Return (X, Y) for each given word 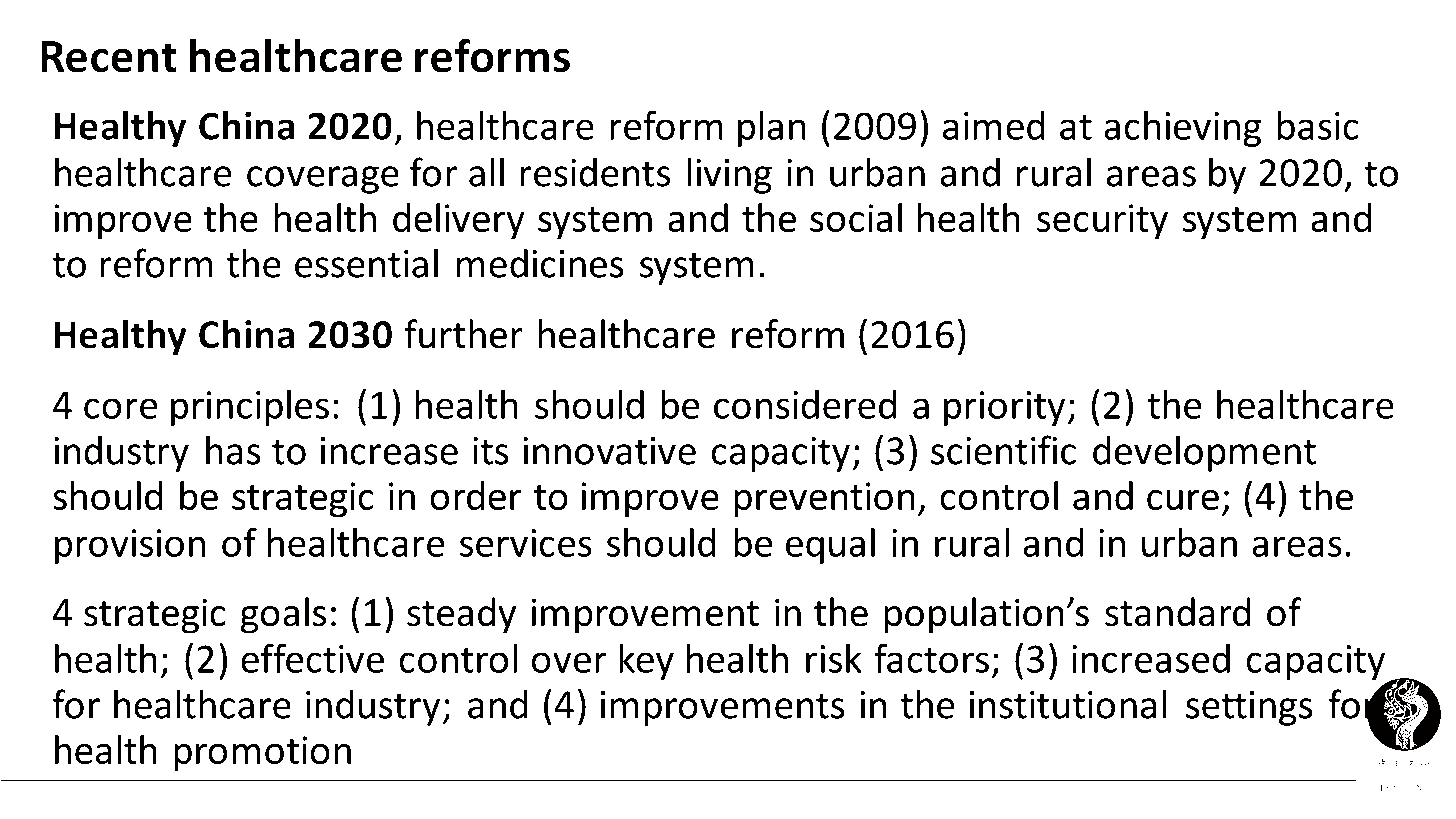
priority (1004, 408)
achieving (1182, 129)
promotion (262, 754)
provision (130, 546)
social (856, 217)
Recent (109, 57)
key (646, 662)
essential (366, 263)
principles (250, 408)
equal (830, 546)
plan (772, 129)
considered (805, 404)
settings (1249, 708)
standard (1177, 612)
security (1102, 222)
